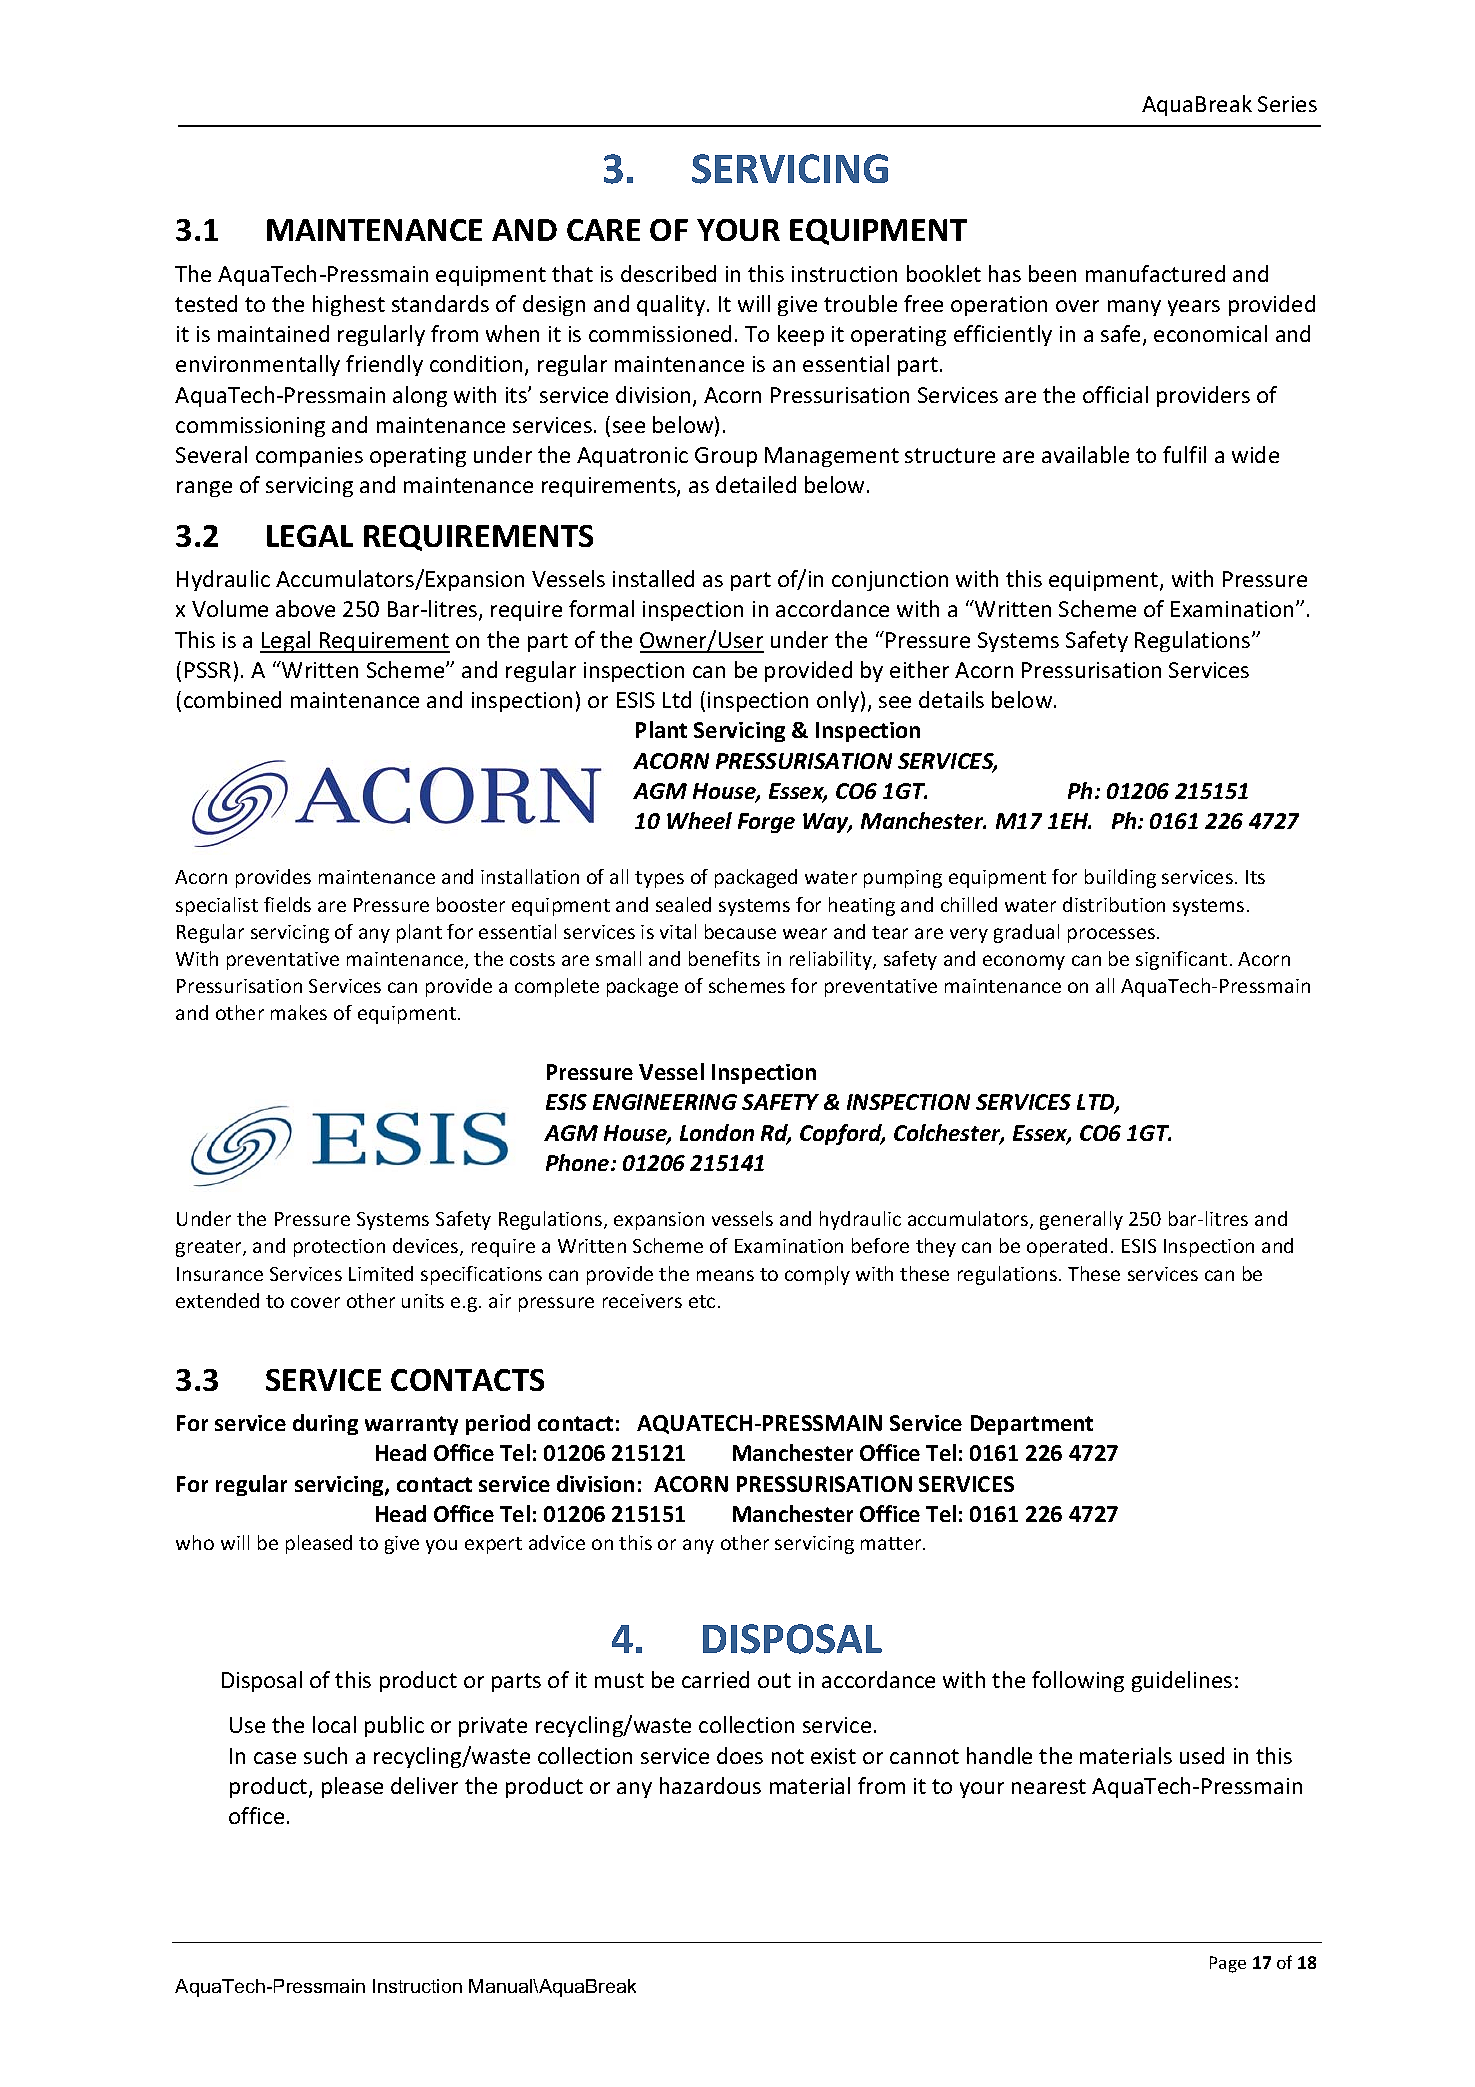 The width and height of the document is (1475, 2087). I want to click on etc, so click(702, 1301).
